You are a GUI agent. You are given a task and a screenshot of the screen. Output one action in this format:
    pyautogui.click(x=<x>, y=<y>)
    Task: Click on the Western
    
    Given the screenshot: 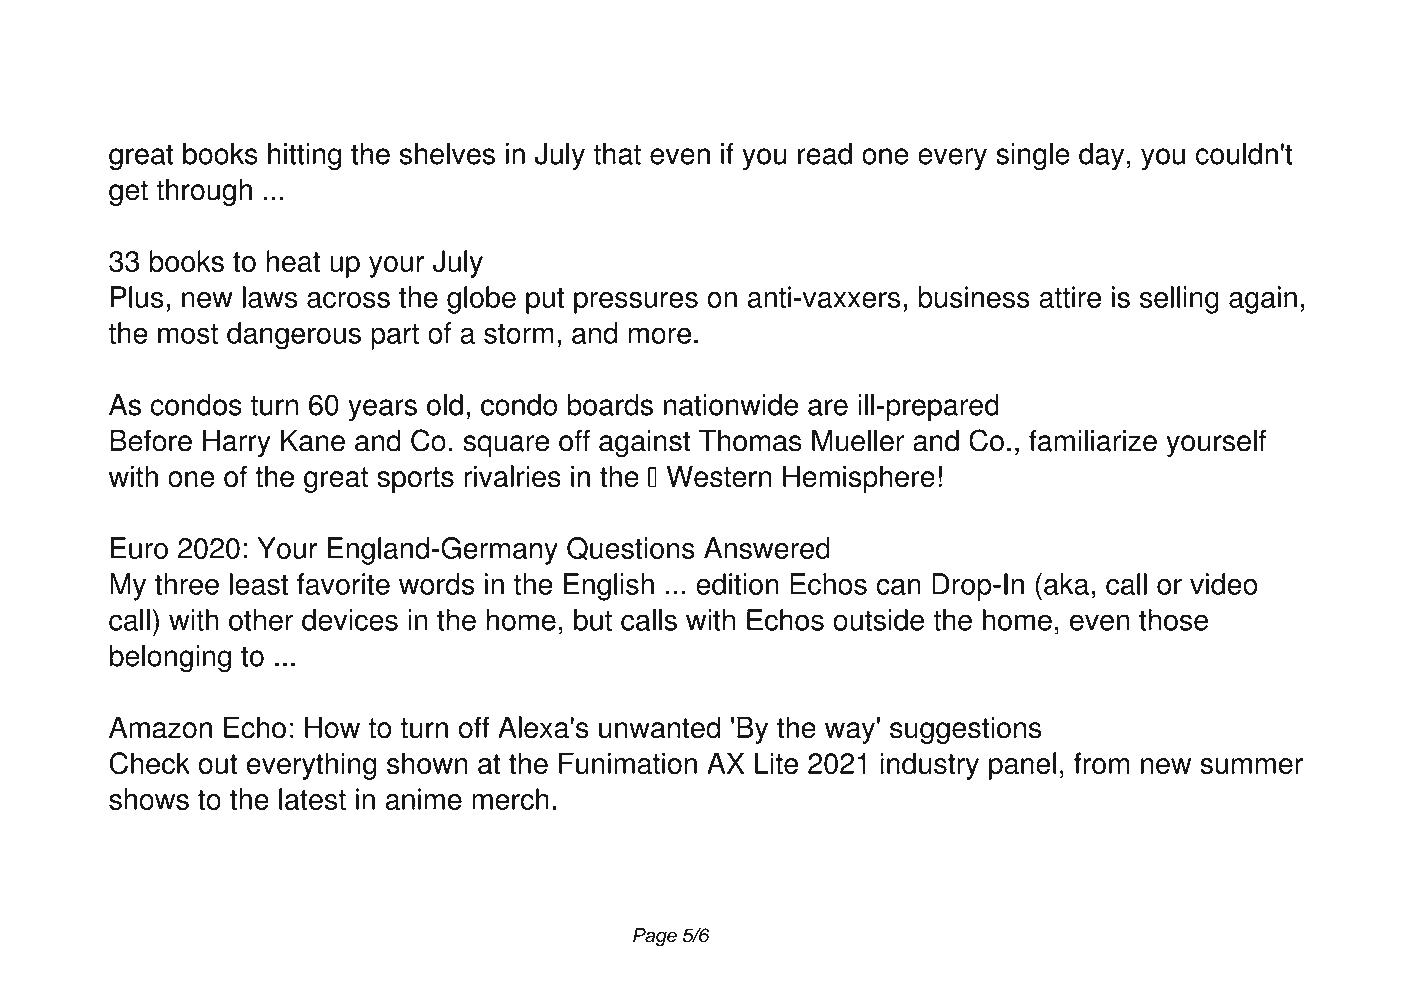 What is the action you would take?
    pyautogui.click(x=719, y=476)
